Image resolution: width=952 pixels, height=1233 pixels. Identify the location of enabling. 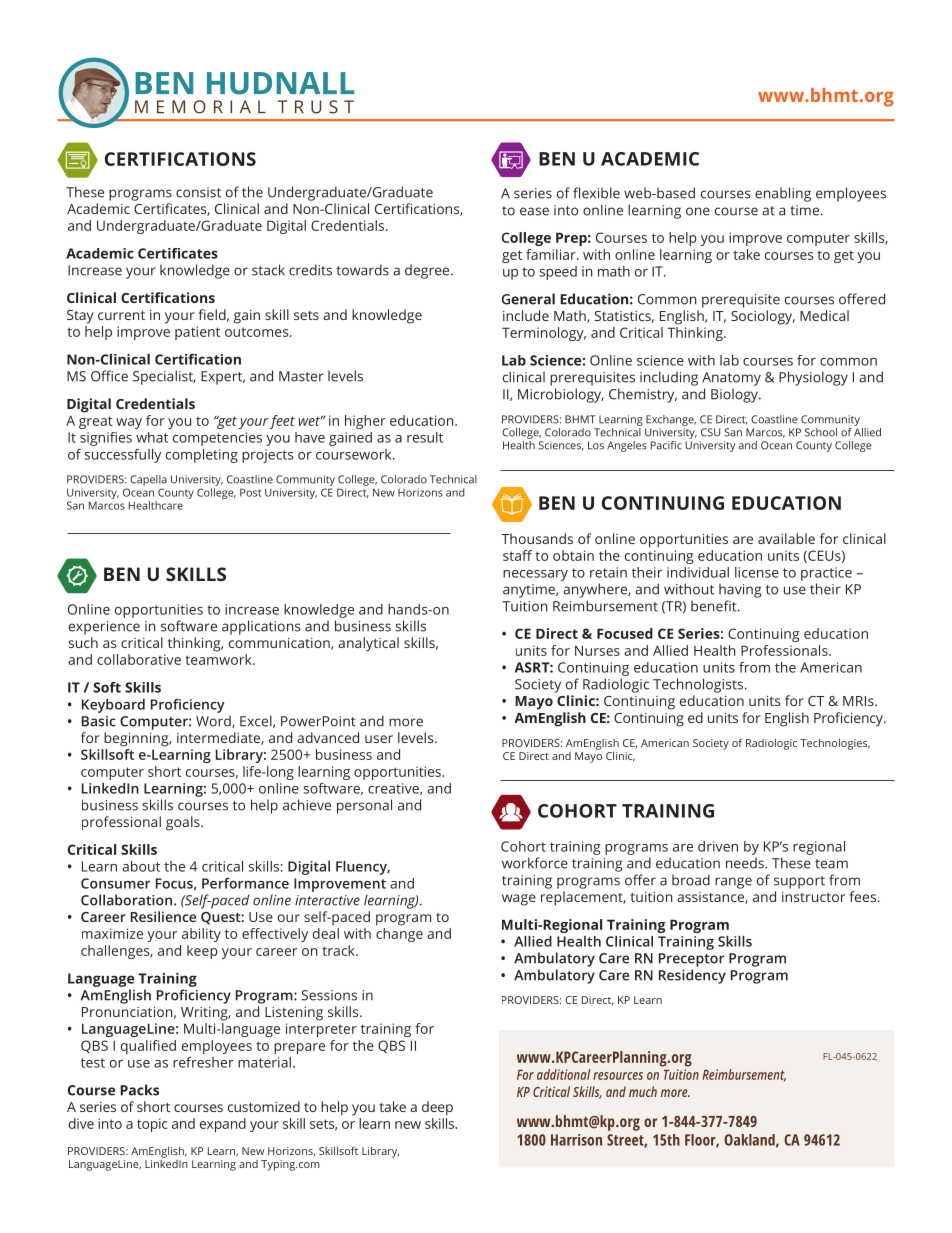
(783, 194).
